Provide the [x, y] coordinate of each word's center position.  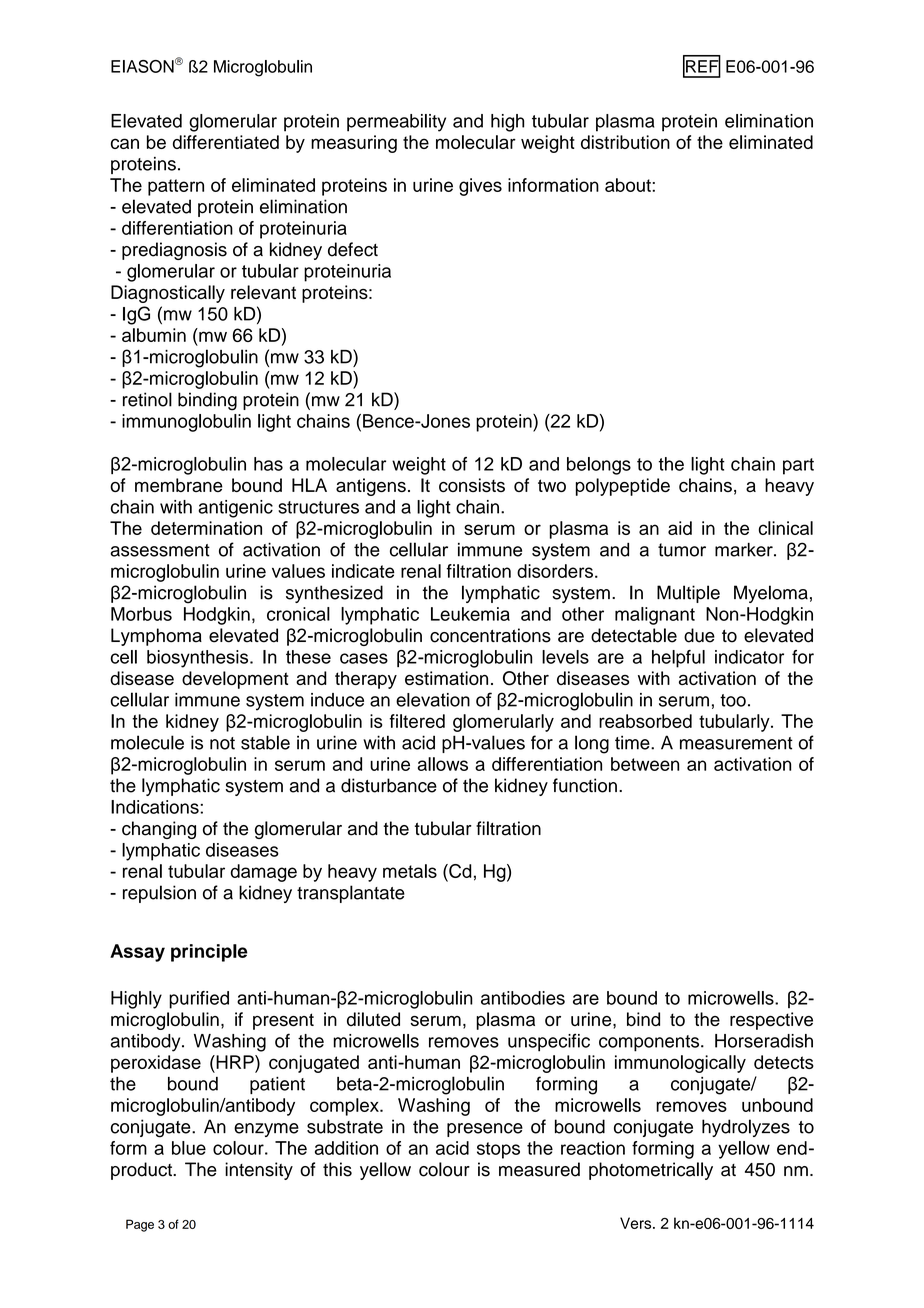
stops [498, 1150]
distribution [625, 142]
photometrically [651, 1171]
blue [189, 1148]
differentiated [226, 142]
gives [480, 187]
